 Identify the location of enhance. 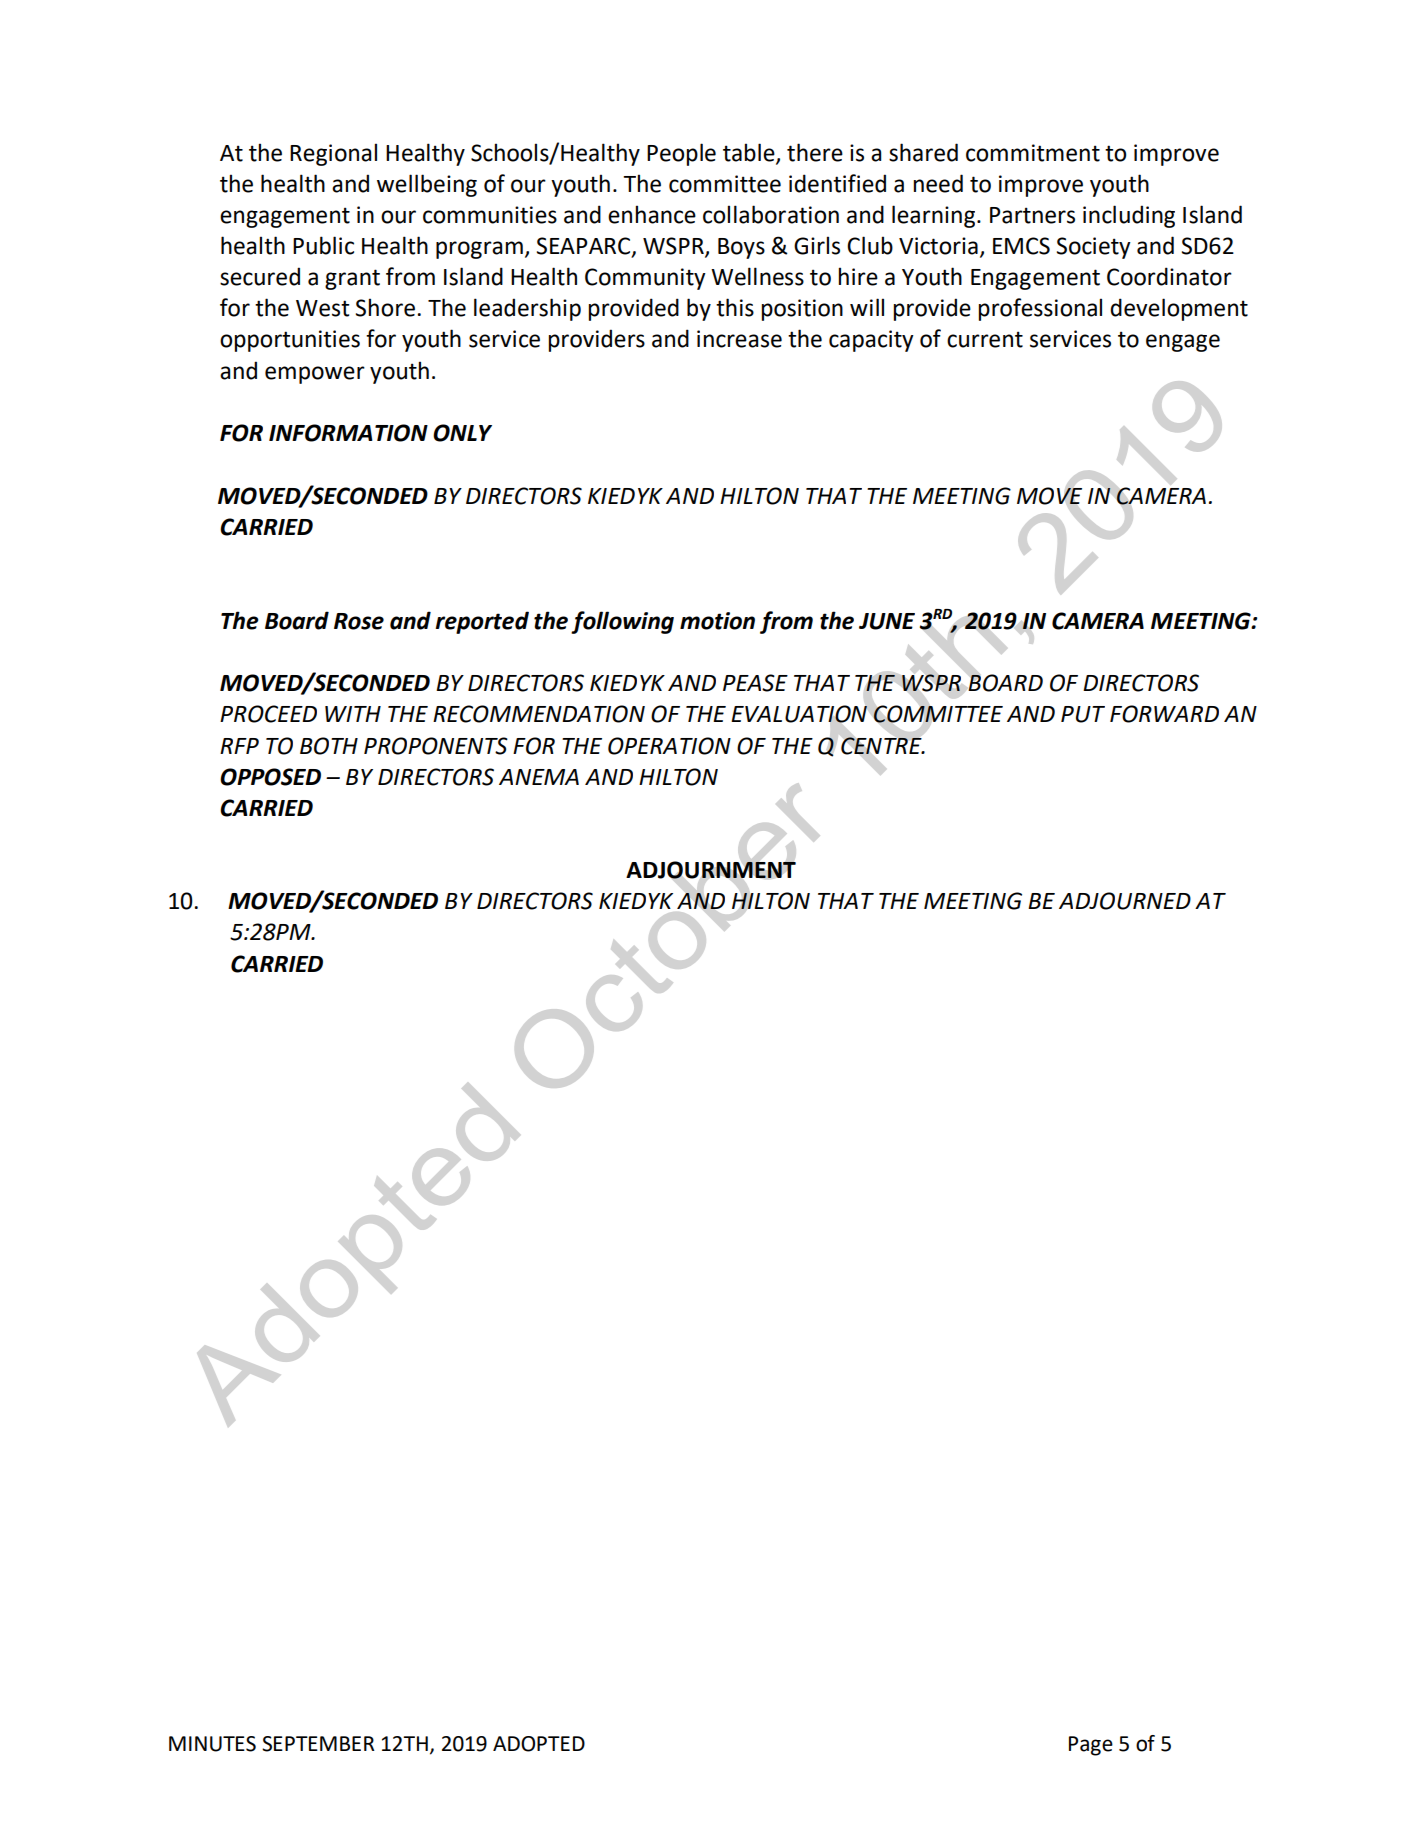
(652, 214).
